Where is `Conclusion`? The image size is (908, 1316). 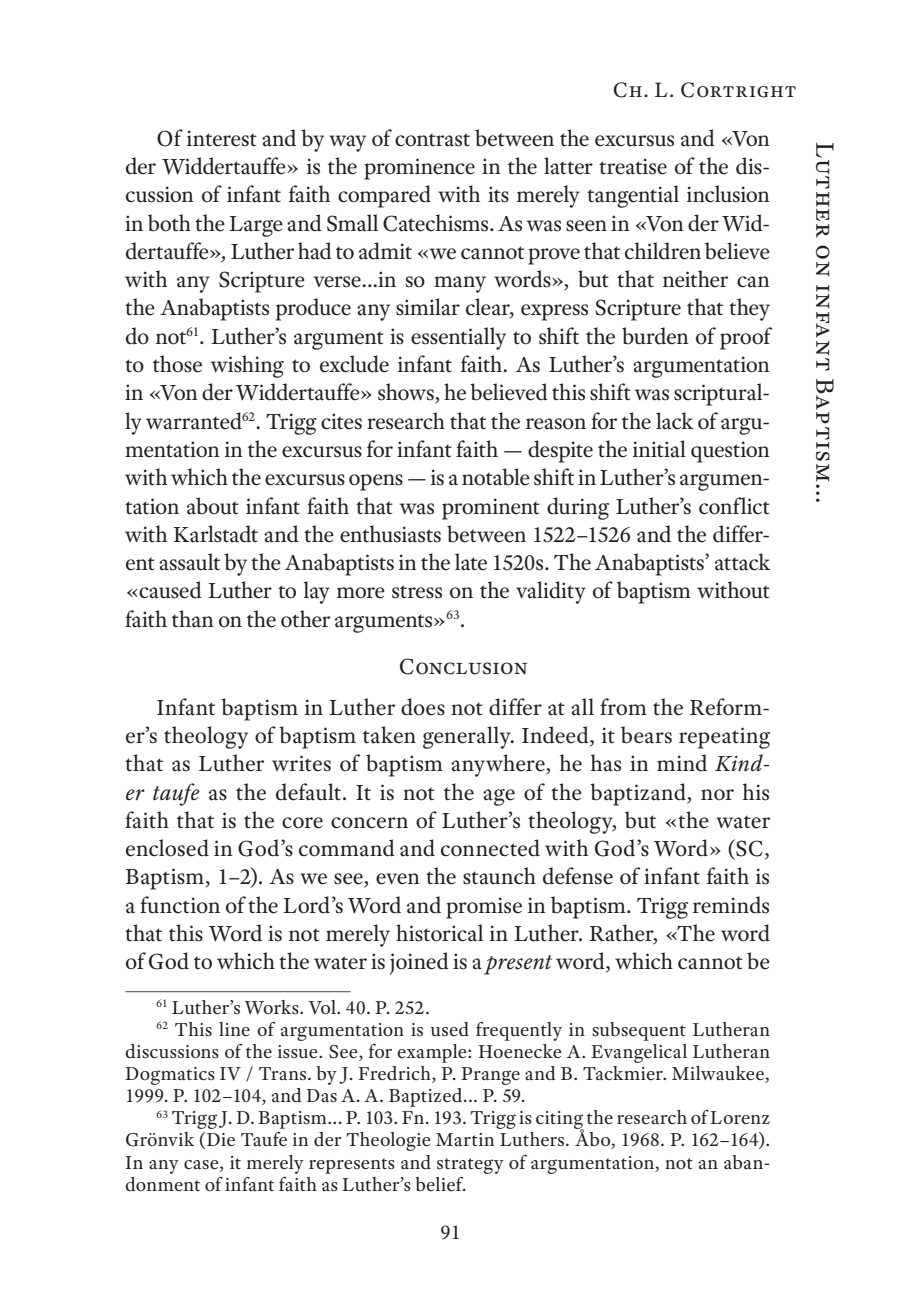
Conclusion is located at coordinates (463, 666).
